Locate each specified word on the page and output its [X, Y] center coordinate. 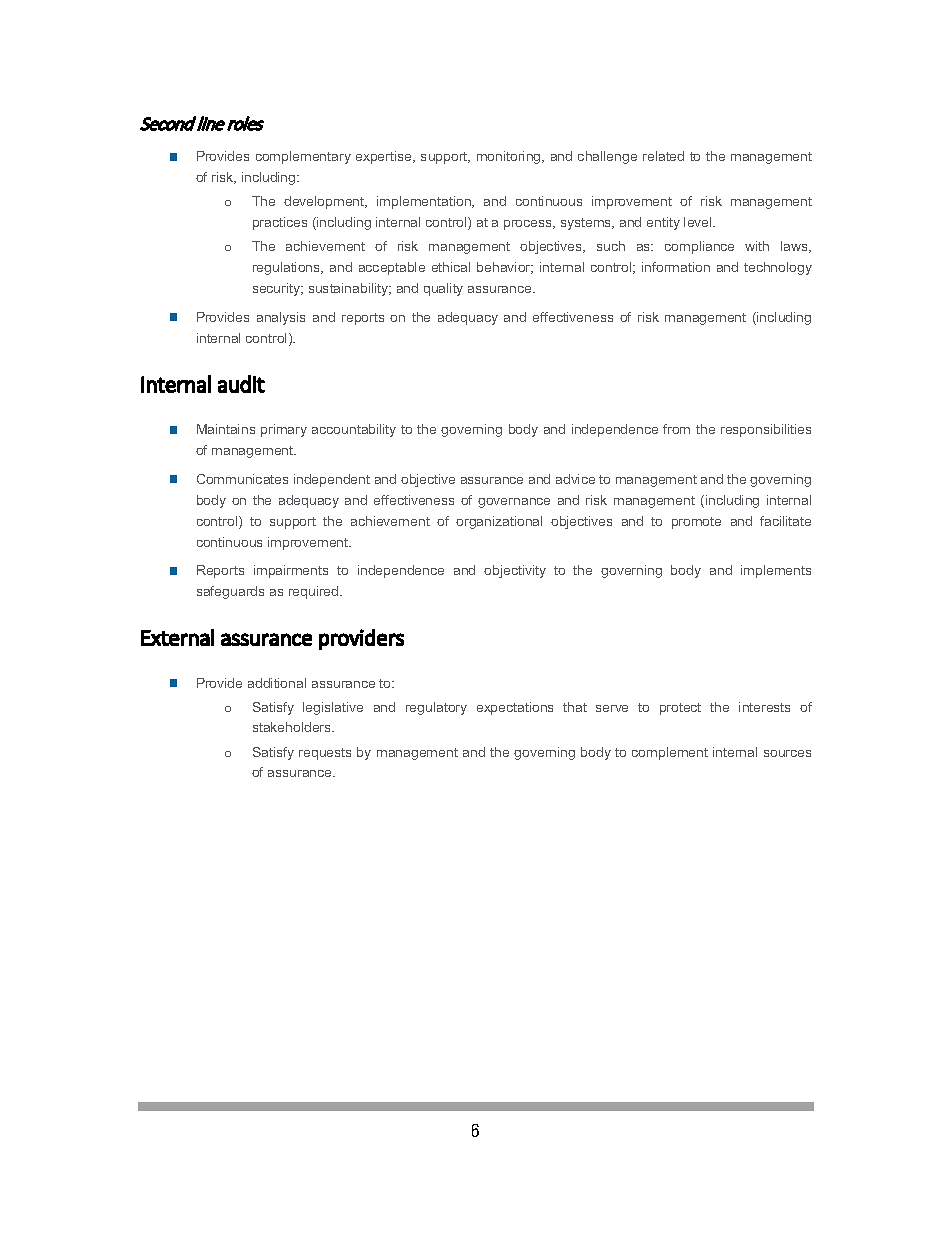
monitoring [510, 157]
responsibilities [766, 430]
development [325, 202]
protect [680, 709]
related [663, 156]
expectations [515, 708]
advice [575, 479]
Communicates [242, 479]
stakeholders [293, 727]
